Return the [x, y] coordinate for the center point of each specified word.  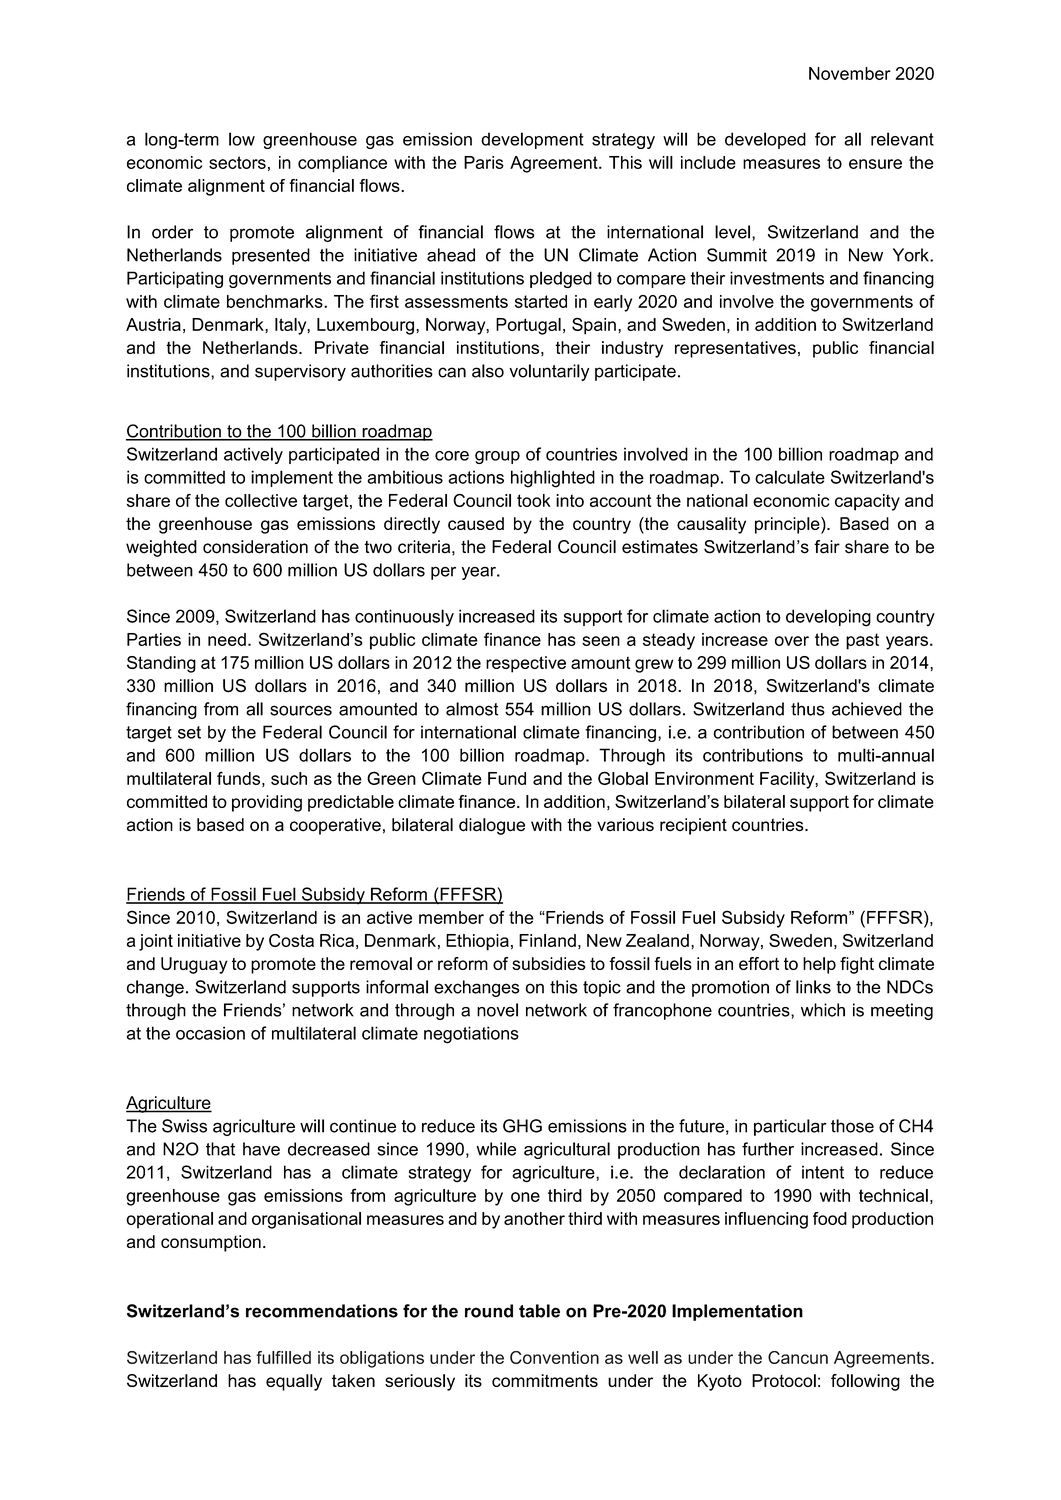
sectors [237, 162]
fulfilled [284, 1357]
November [850, 73]
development [532, 140]
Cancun [798, 1357]
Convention [554, 1357]
